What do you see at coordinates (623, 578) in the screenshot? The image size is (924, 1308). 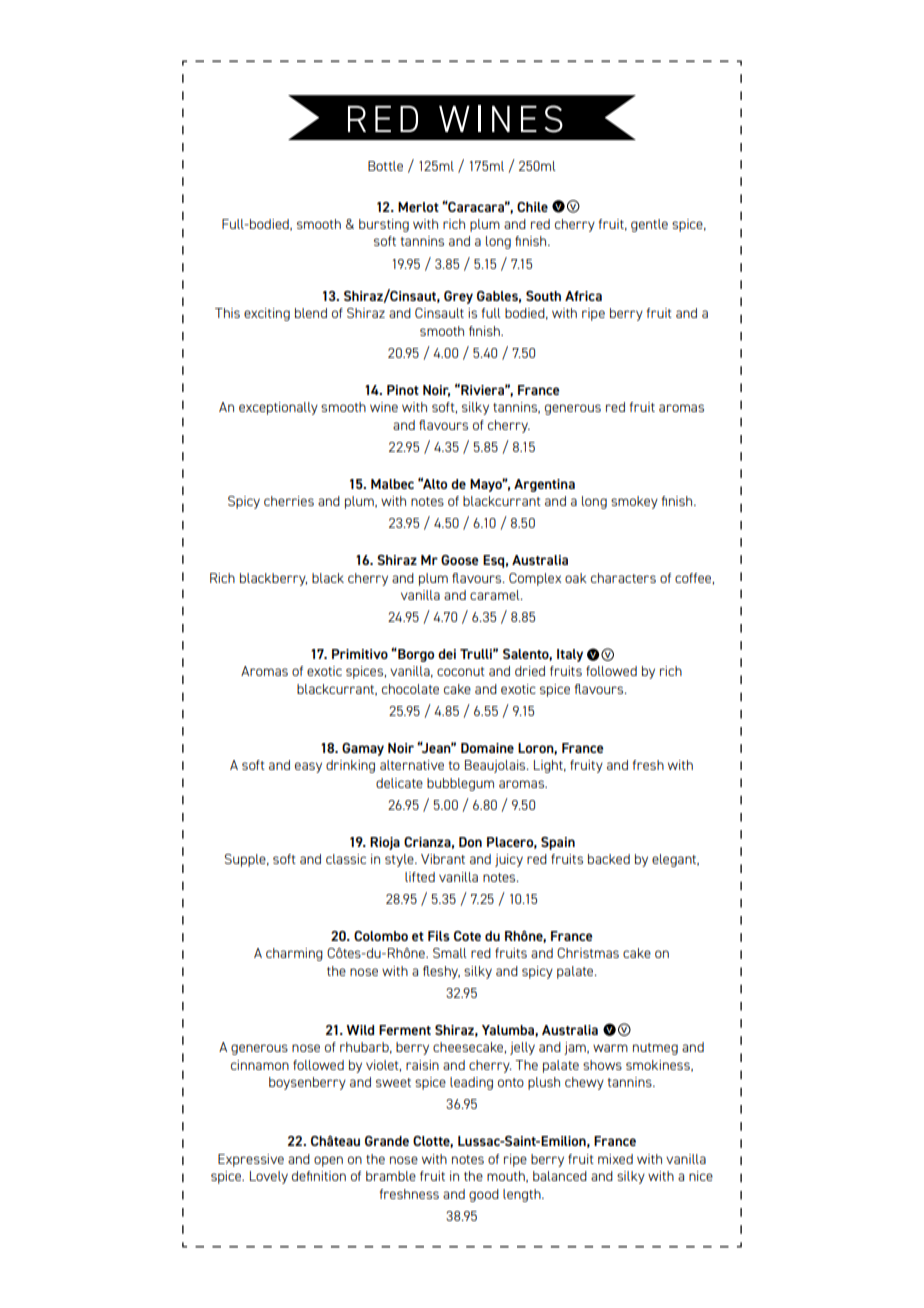 I see `characters` at bounding box center [623, 578].
